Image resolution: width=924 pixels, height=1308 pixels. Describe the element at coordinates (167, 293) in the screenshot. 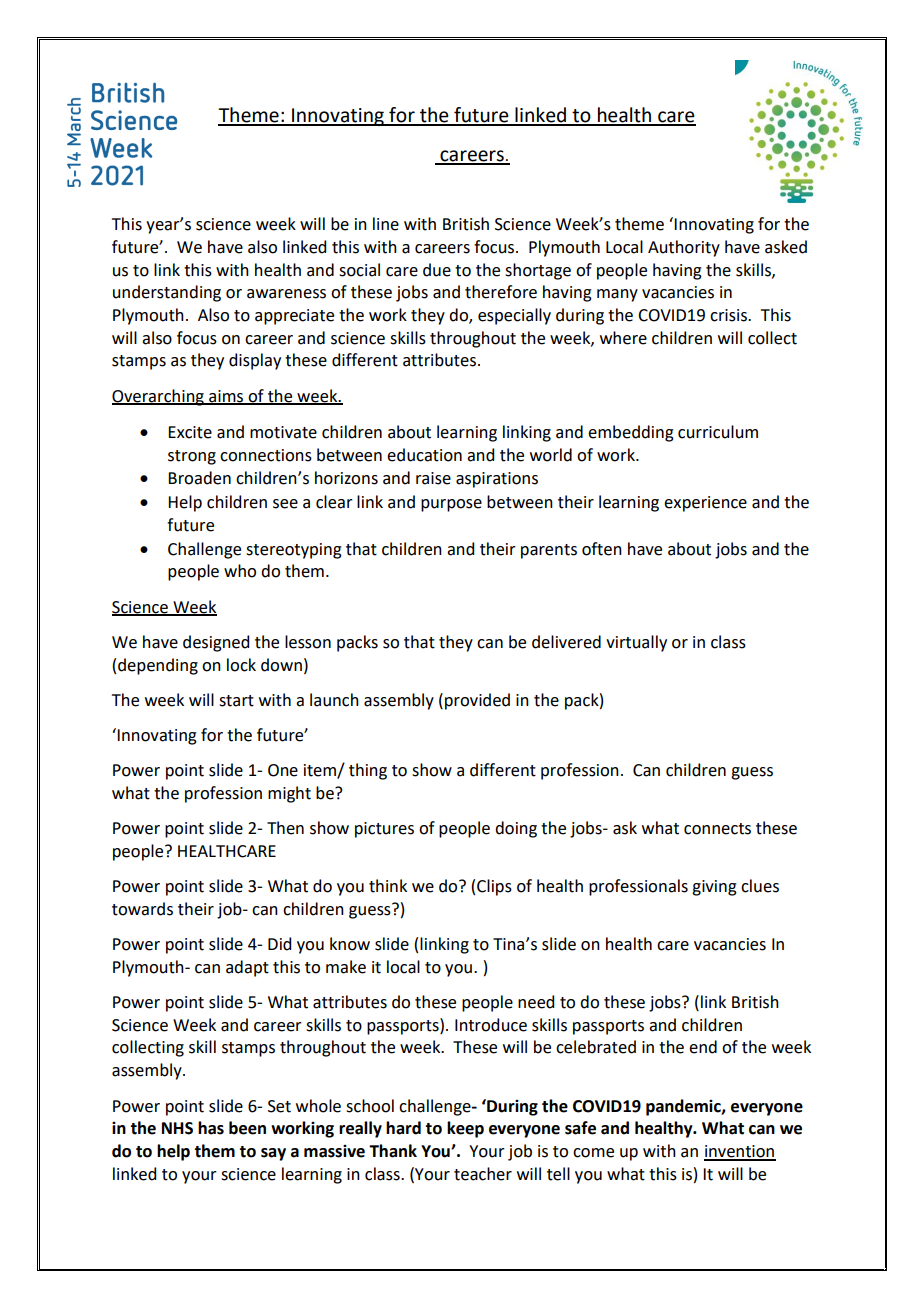

I see `understanding` at that location.
